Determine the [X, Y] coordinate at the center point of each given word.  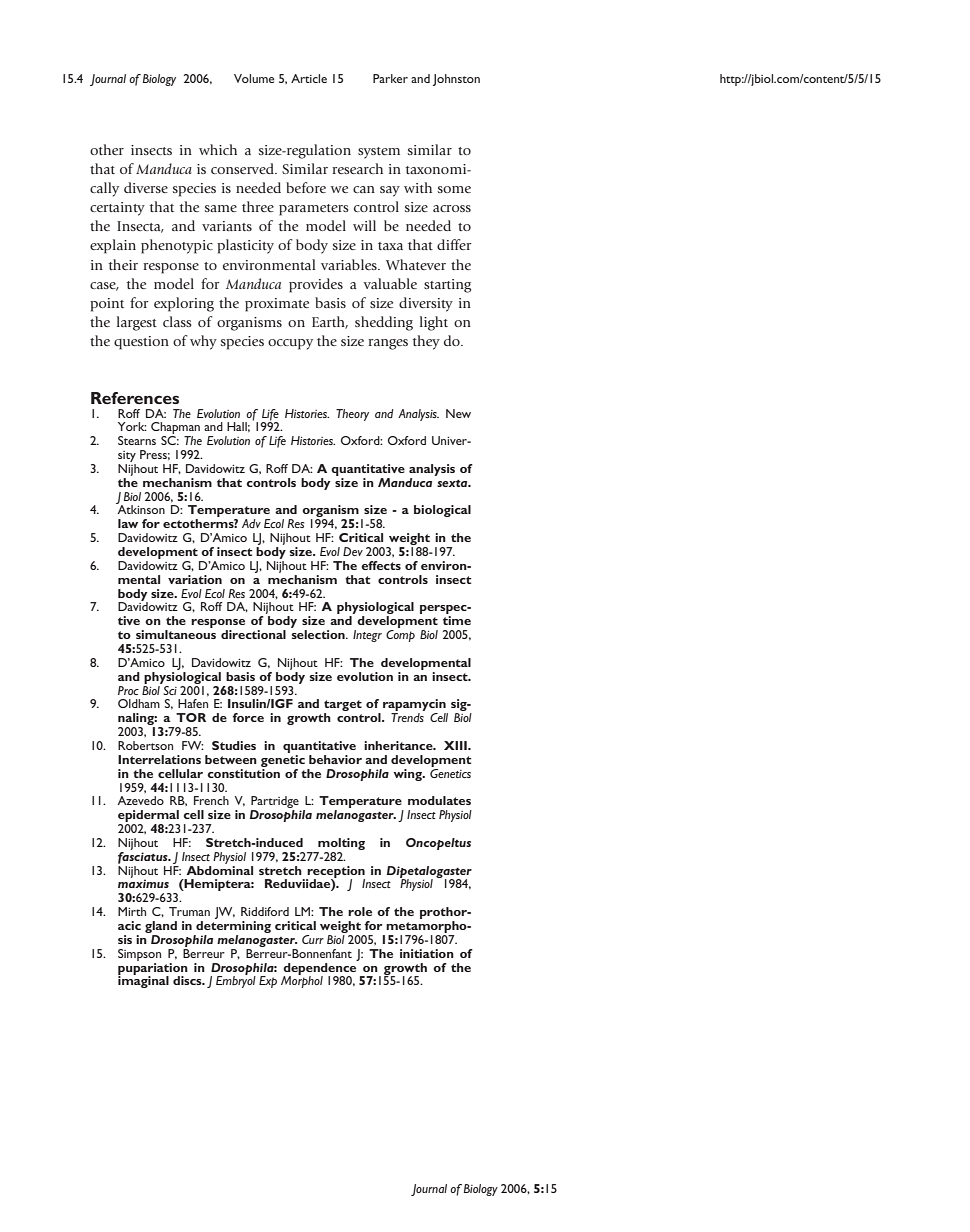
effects [381, 565]
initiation [427, 953]
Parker [390, 78]
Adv [251, 523]
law [128, 523]
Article [309, 78]
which [218, 149]
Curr [313, 939]
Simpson [139, 955]
